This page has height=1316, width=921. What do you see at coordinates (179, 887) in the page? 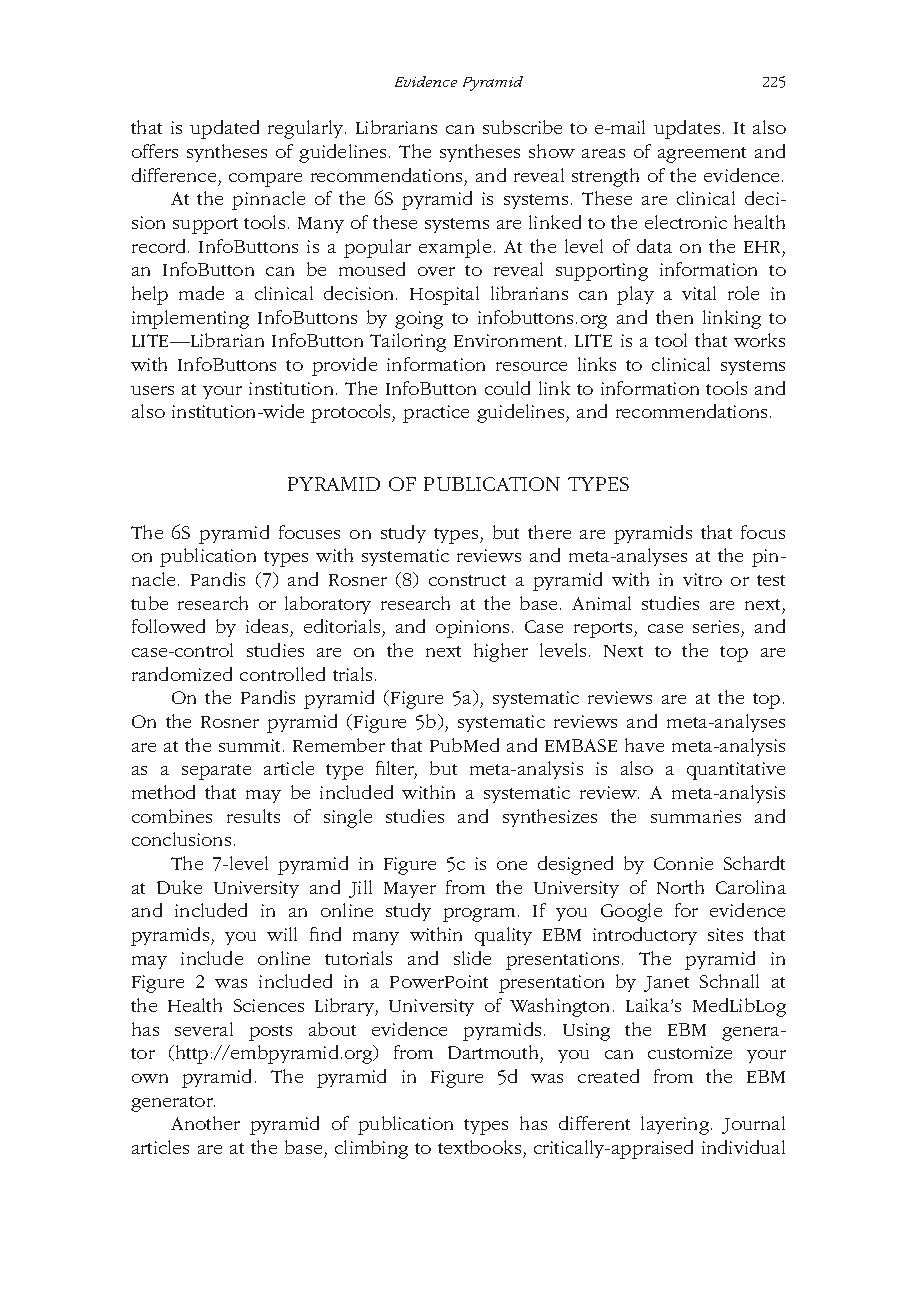
I see `Duke` at bounding box center [179, 887].
